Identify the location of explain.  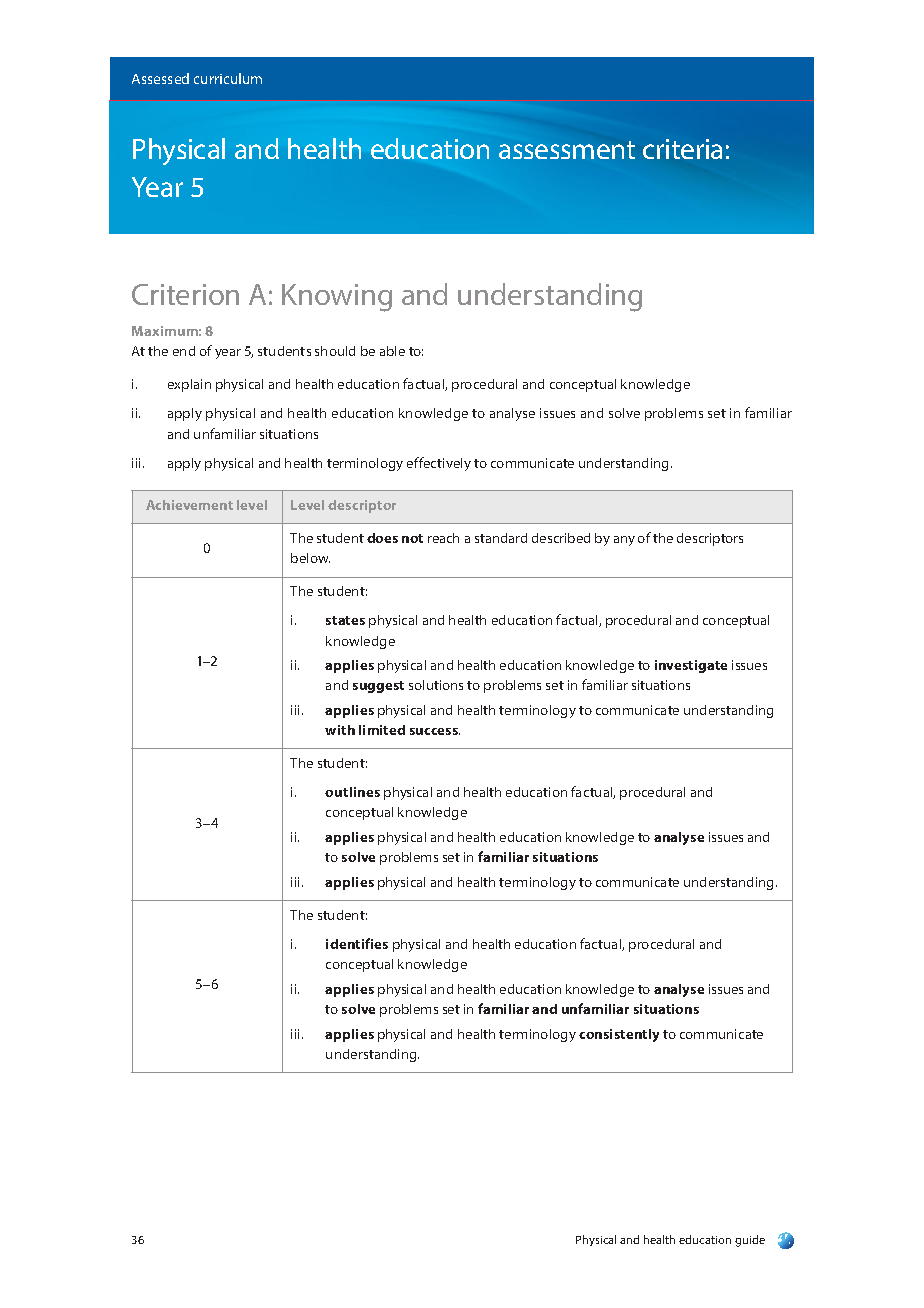
(189, 385).
